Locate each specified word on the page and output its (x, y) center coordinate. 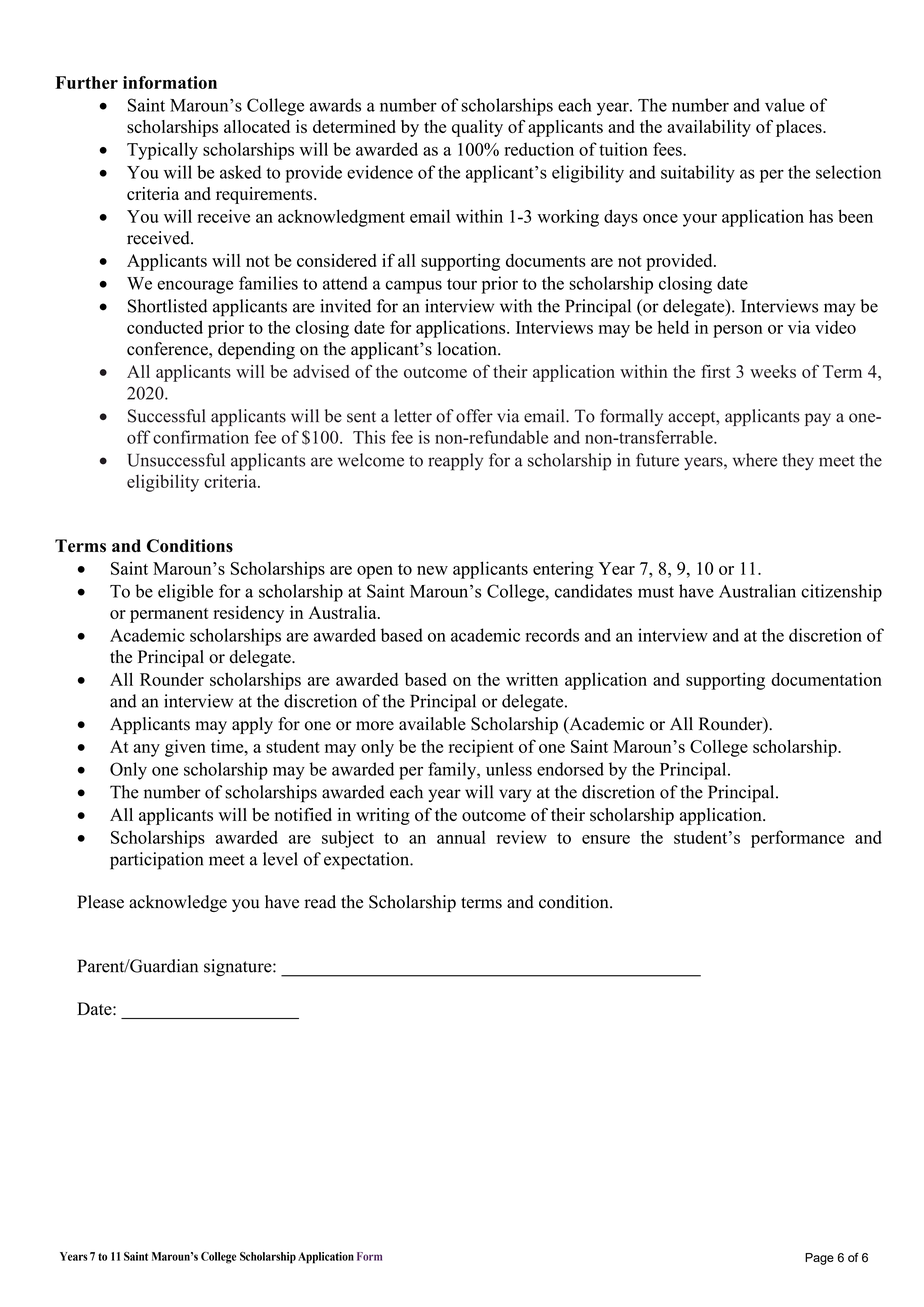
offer (474, 416)
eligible (185, 593)
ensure (606, 839)
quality (477, 128)
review (522, 837)
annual (461, 837)
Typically (162, 151)
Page (819, 1259)
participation (156, 861)
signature (239, 967)
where (755, 460)
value (785, 105)
